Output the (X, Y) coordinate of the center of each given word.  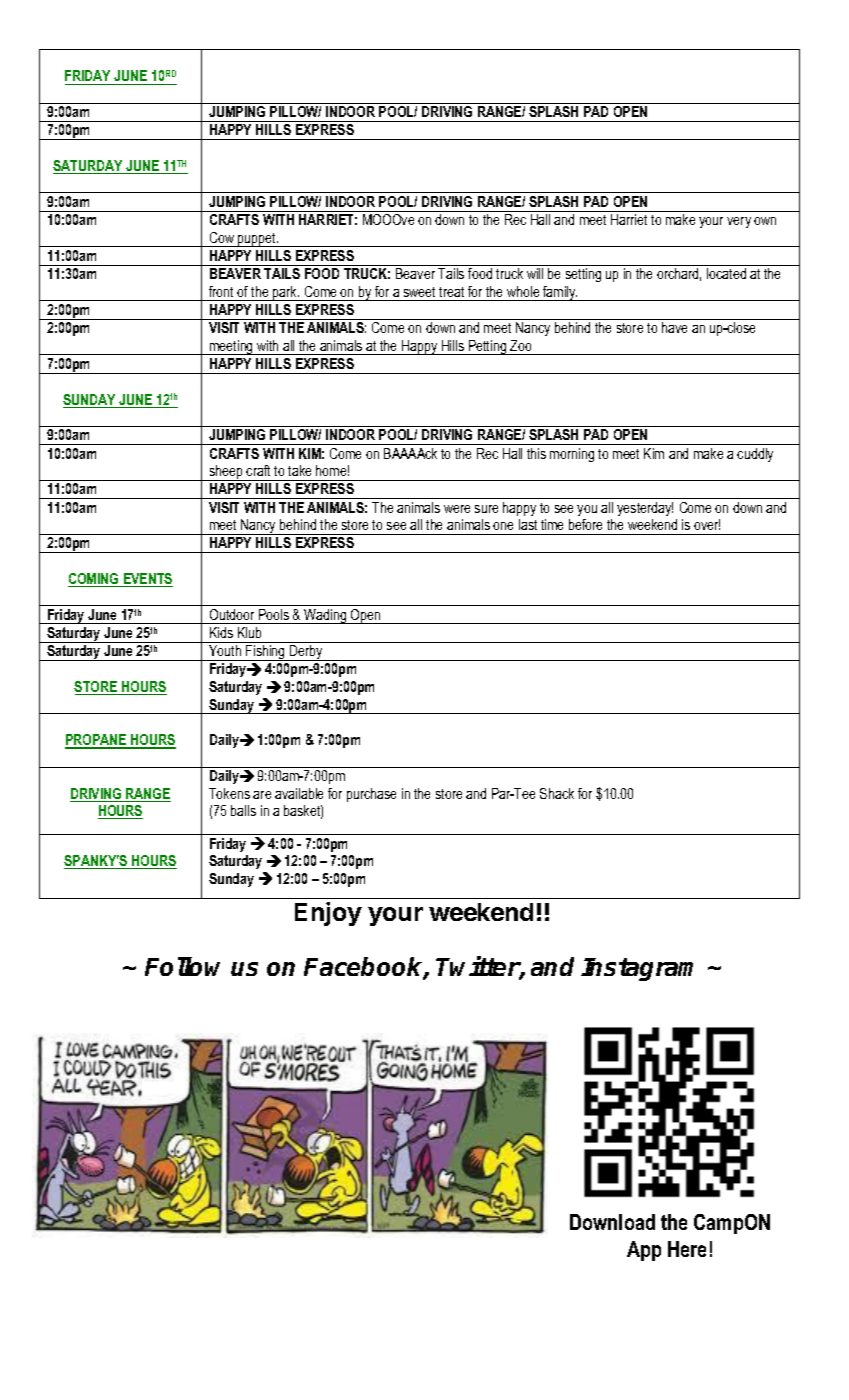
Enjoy (328, 914)
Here (687, 1249)
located (726, 273)
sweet (419, 292)
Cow (222, 237)
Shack (557, 793)
